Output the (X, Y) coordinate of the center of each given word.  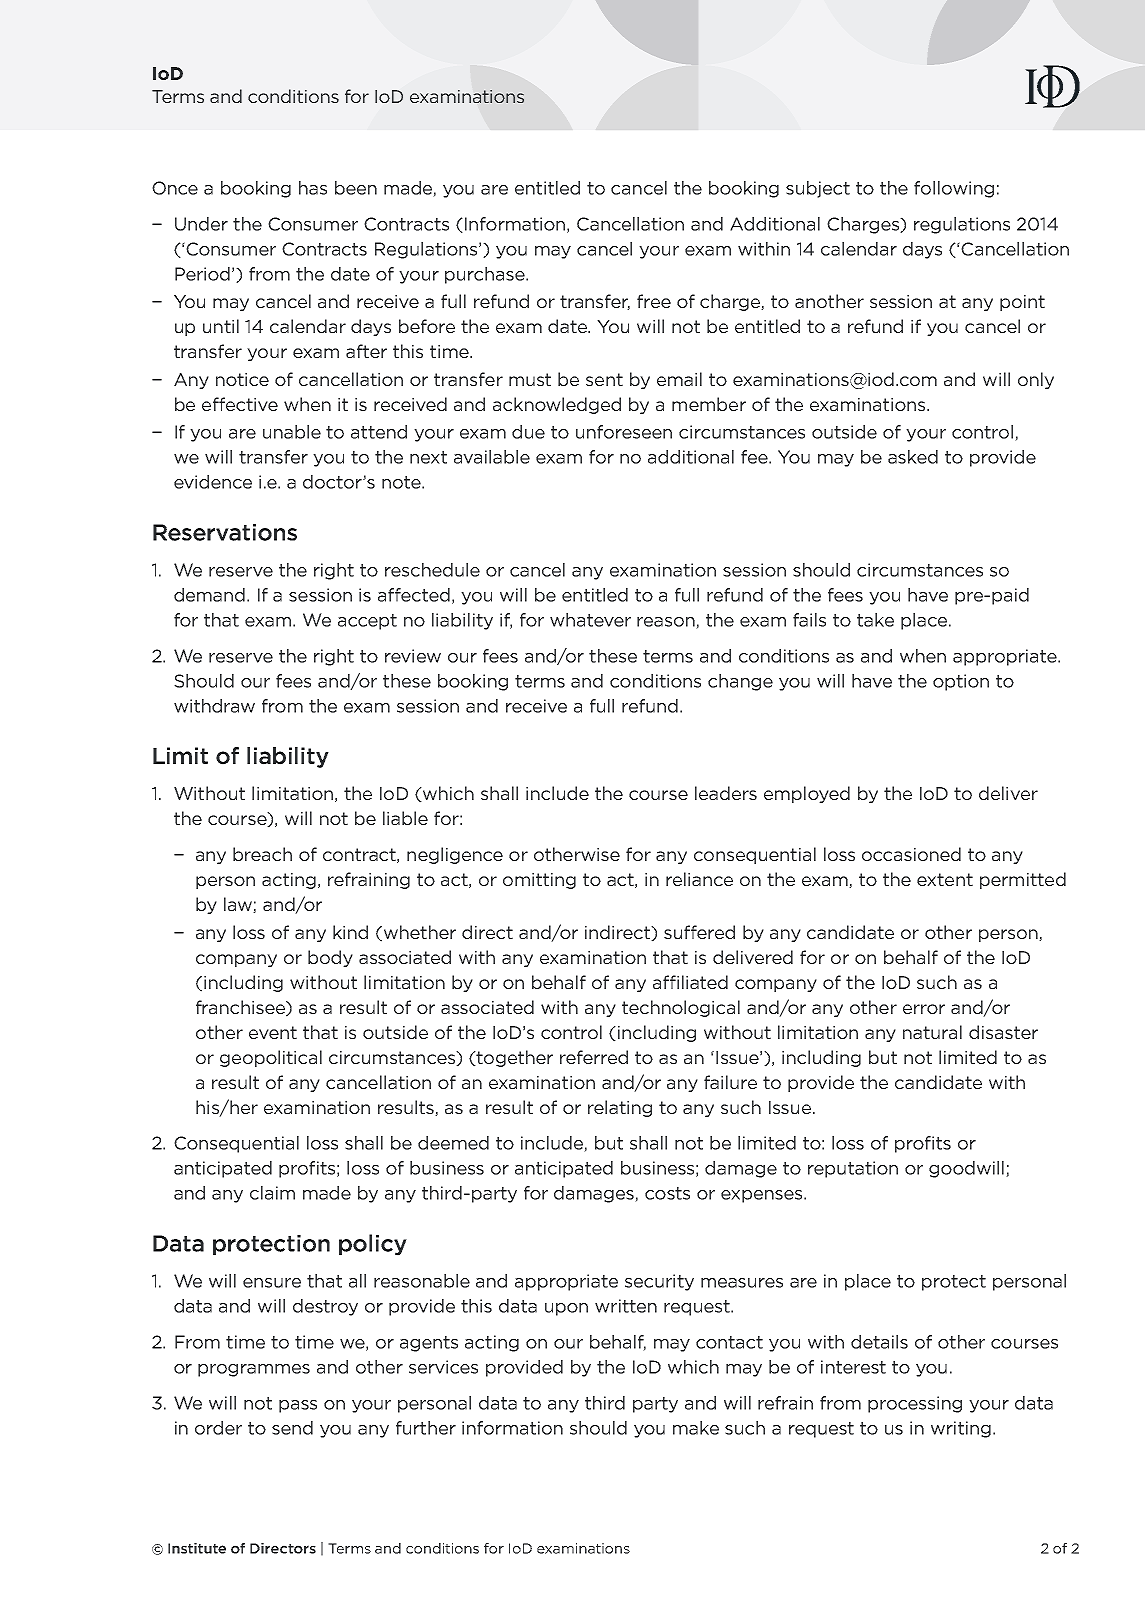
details (879, 1342)
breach (262, 854)
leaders (726, 793)
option (961, 682)
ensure (272, 1283)
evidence (213, 482)
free (654, 301)
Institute (197, 1548)
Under (201, 224)
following (954, 189)
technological (681, 1008)
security (659, 1282)
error (924, 1009)
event (273, 1032)
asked (913, 457)
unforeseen (624, 432)
